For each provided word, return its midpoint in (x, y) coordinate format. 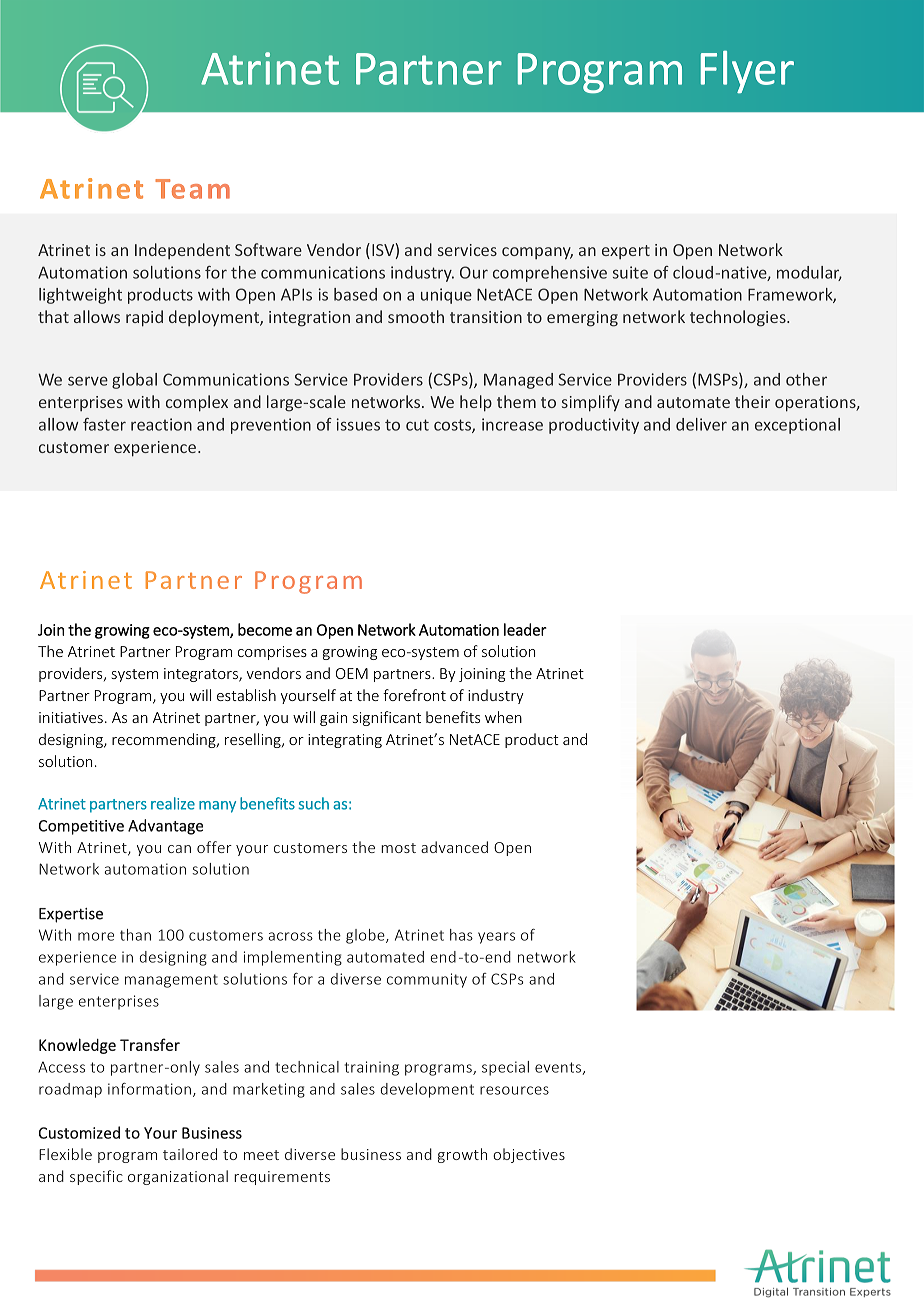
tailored (190, 1154)
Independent (182, 251)
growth (462, 1155)
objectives (529, 1155)
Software (268, 249)
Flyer (747, 72)
